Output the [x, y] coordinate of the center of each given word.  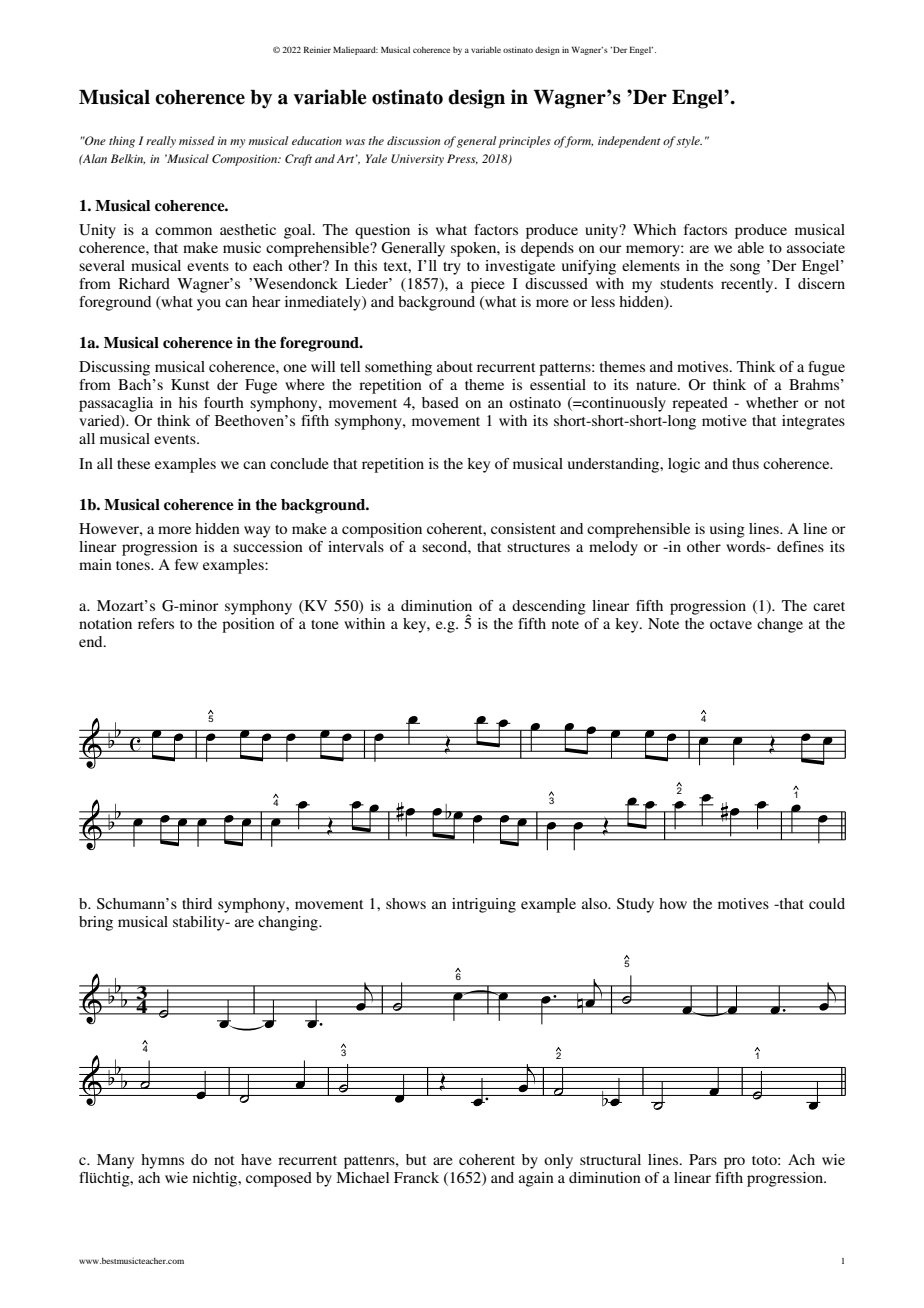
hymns [162, 1161]
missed [197, 140]
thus [745, 463]
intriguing [484, 905]
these [133, 463]
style [689, 142]
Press [462, 159]
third [197, 903]
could [827, 903]
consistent [523, 528]
